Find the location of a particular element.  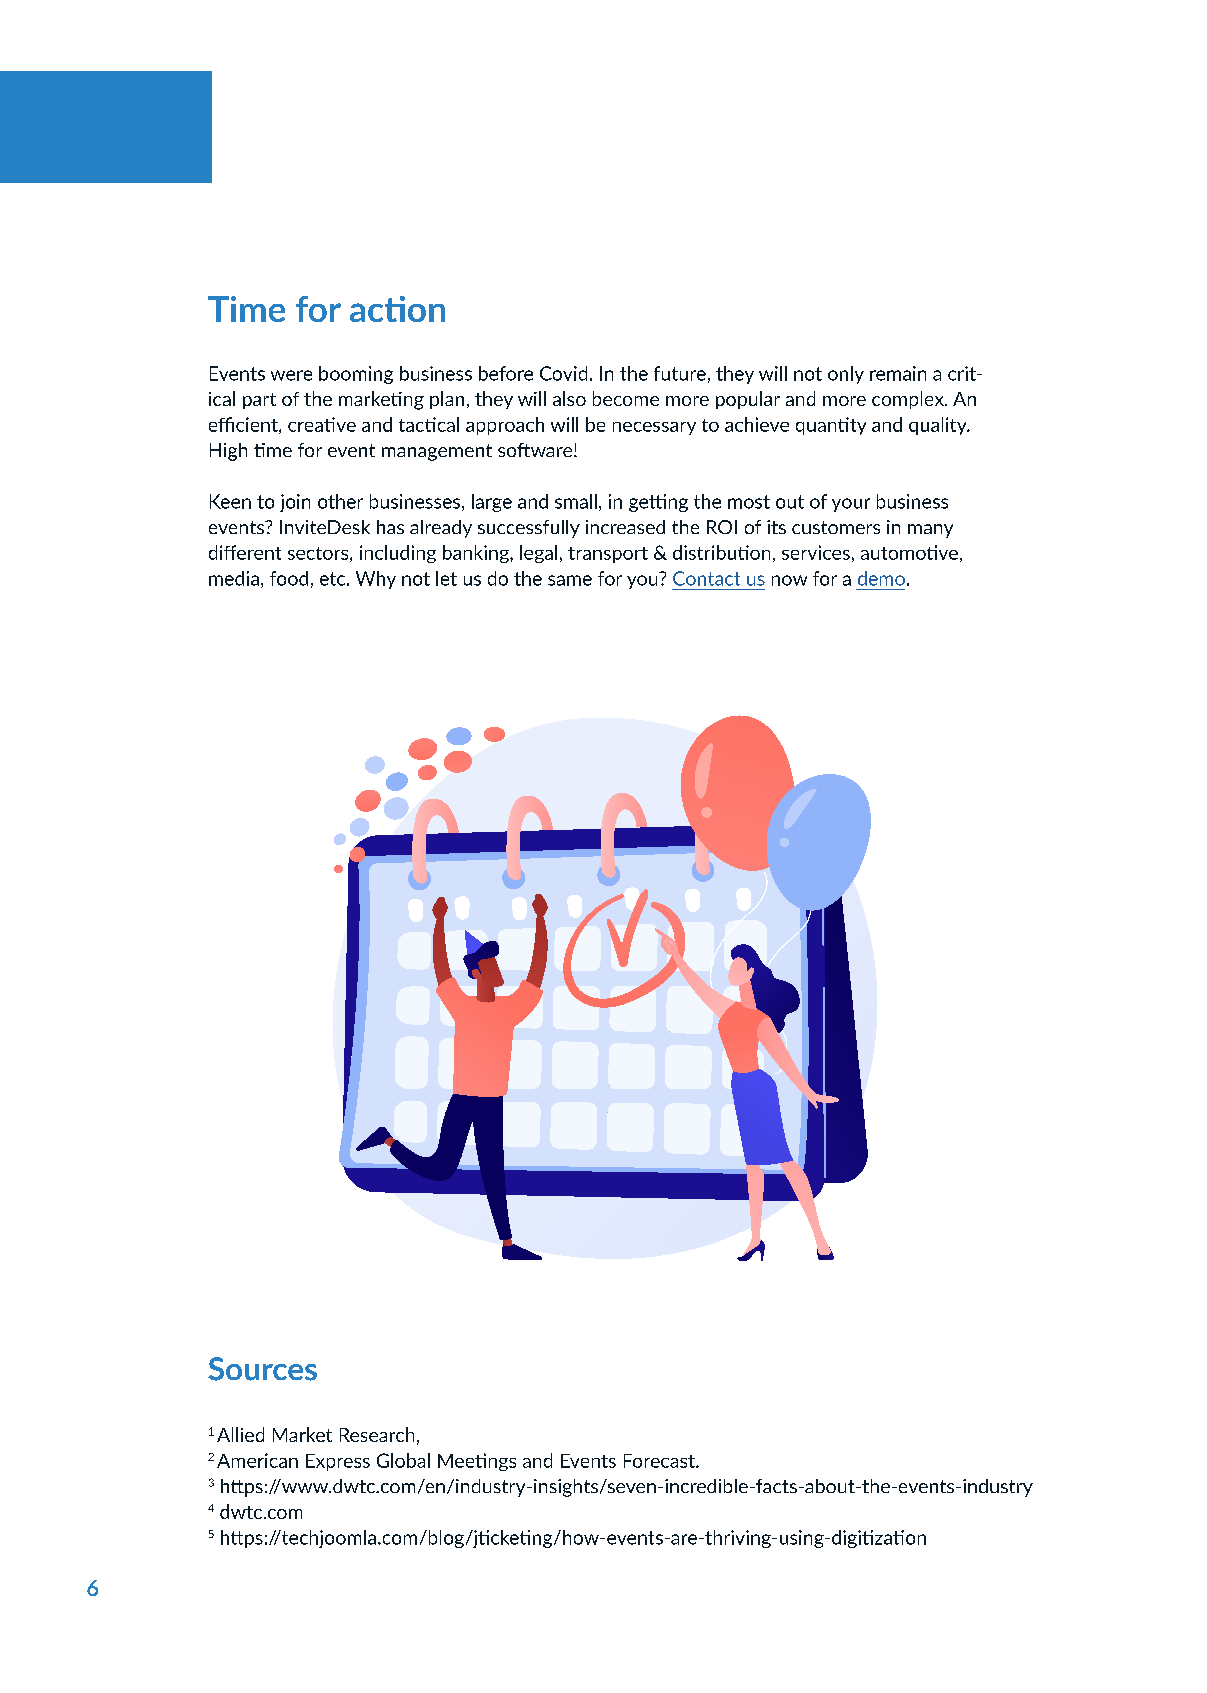

demo is located at coordinates (881, 578).
